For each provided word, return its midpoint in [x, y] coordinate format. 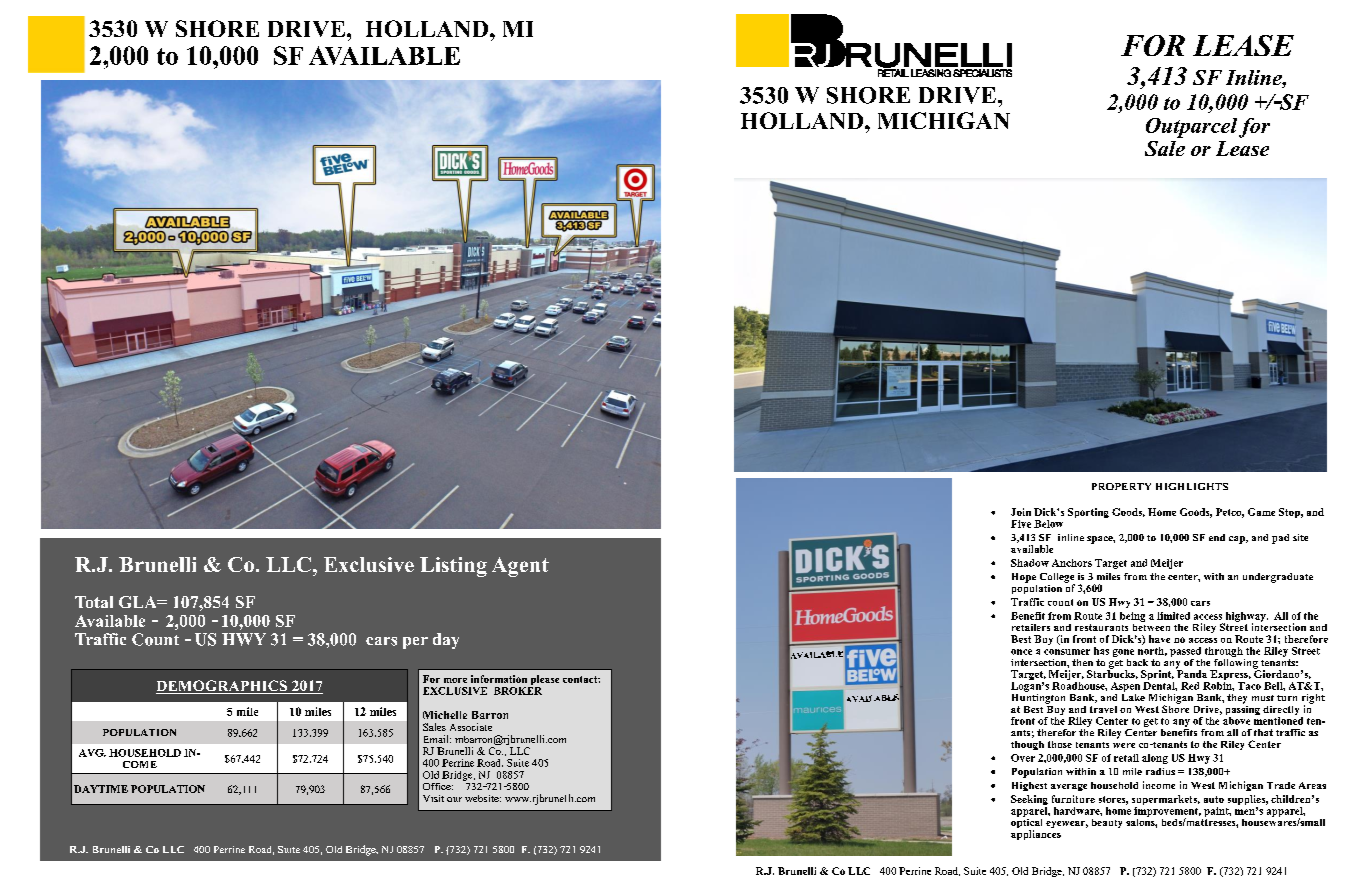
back [1137, 662]
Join [1021, 512]
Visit [433, 798]
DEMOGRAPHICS [223, 687]
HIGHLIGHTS [1192, 486]
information [499, 679]
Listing [453, 567]
